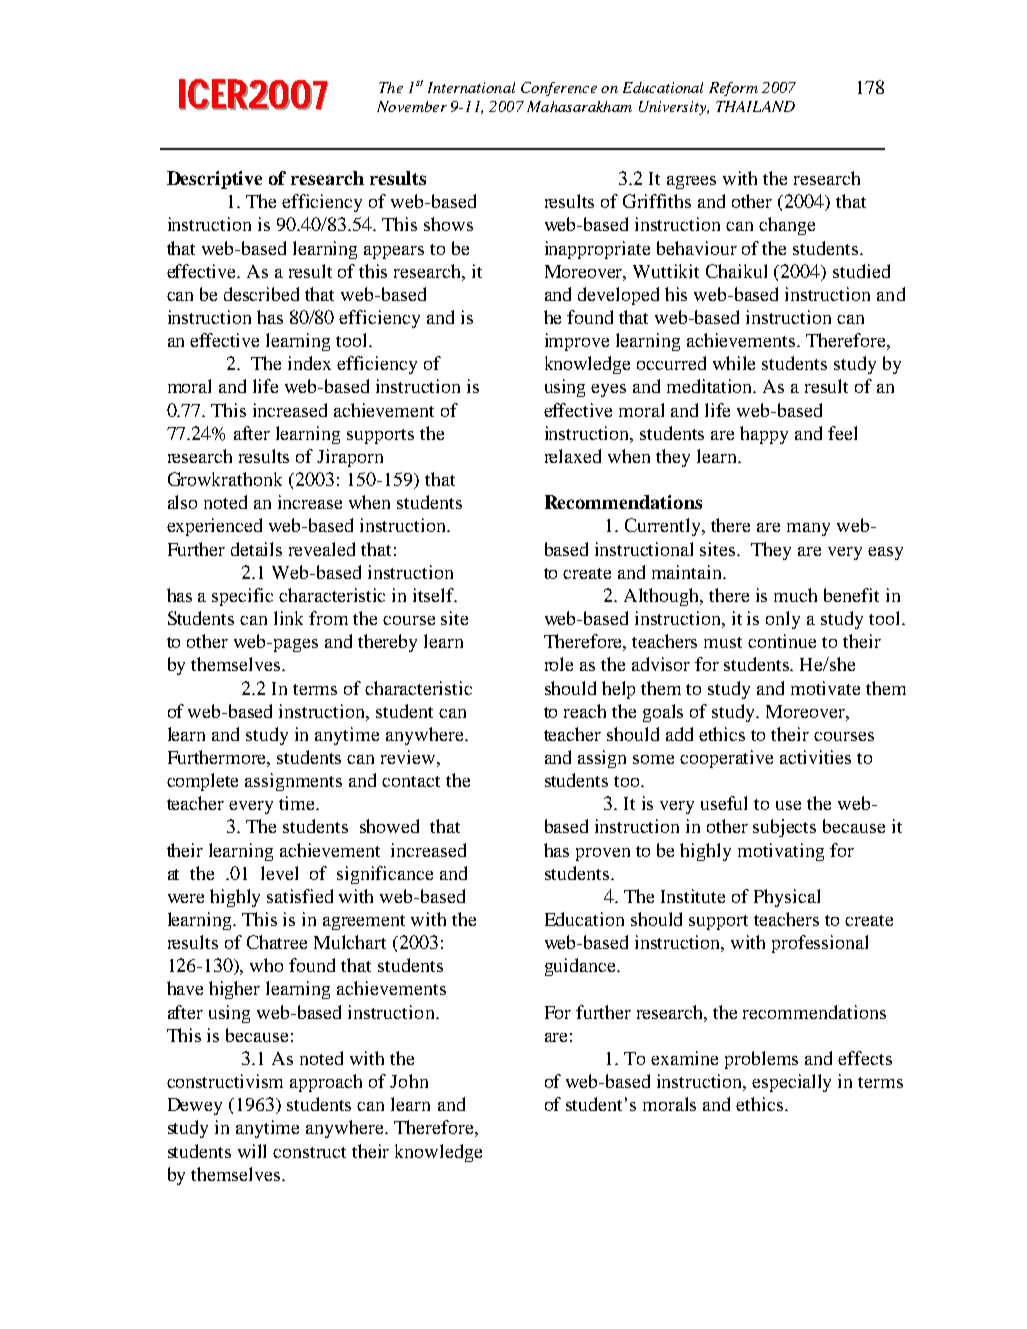 This page has height=1329, width=1027. I want to click on many, so click(808, 529).
